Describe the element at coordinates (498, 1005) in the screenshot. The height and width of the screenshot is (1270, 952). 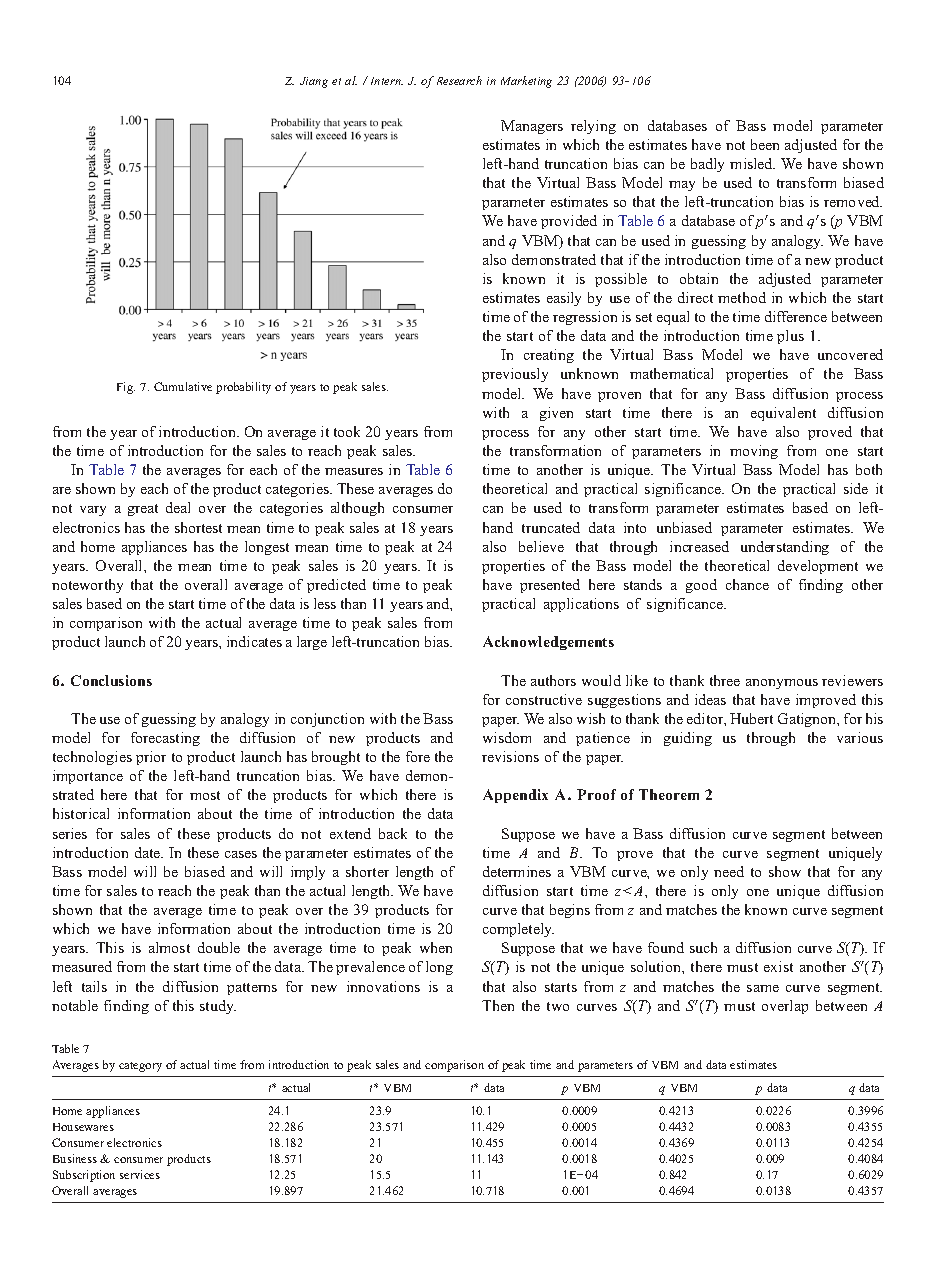
I see `Then` at that location.
